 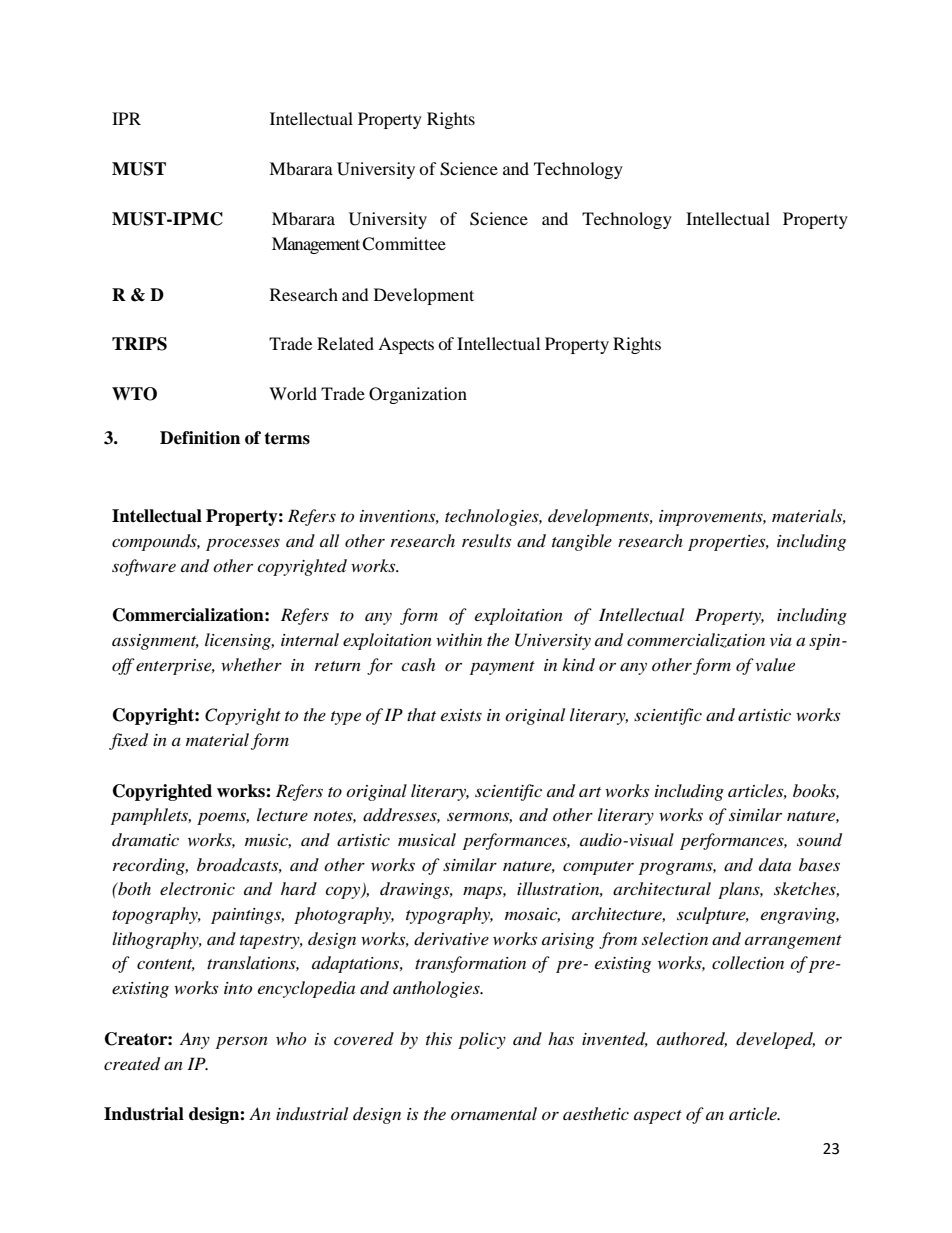 What do you see at coordinates (494, 1113) in the screenshot?
I see `ornamental` at bounding box center [494, 1113].
